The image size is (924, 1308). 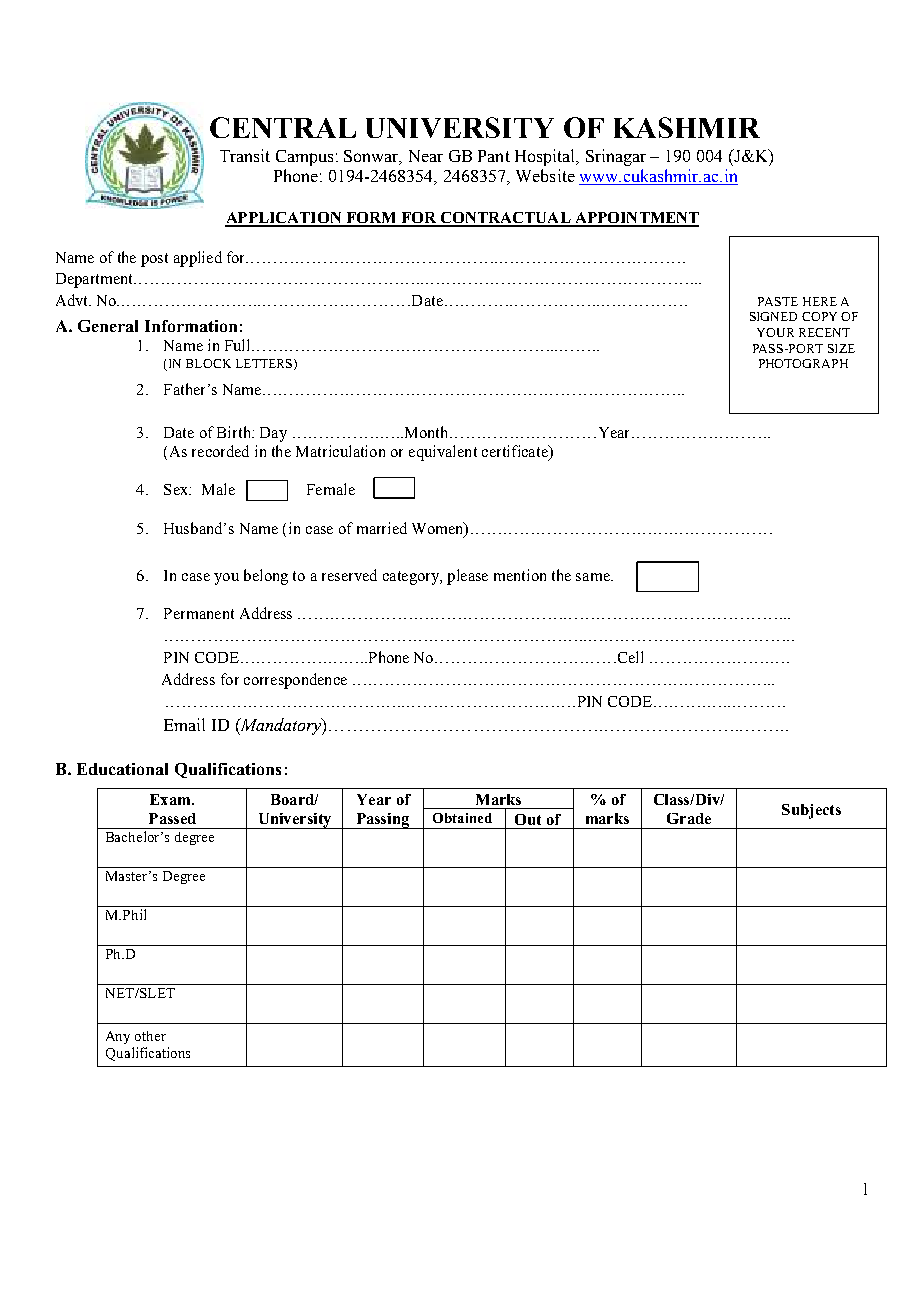 What do you see at coordinates (171, 799) in the document?
I see `Exam` at bounding box center [171, 799].
